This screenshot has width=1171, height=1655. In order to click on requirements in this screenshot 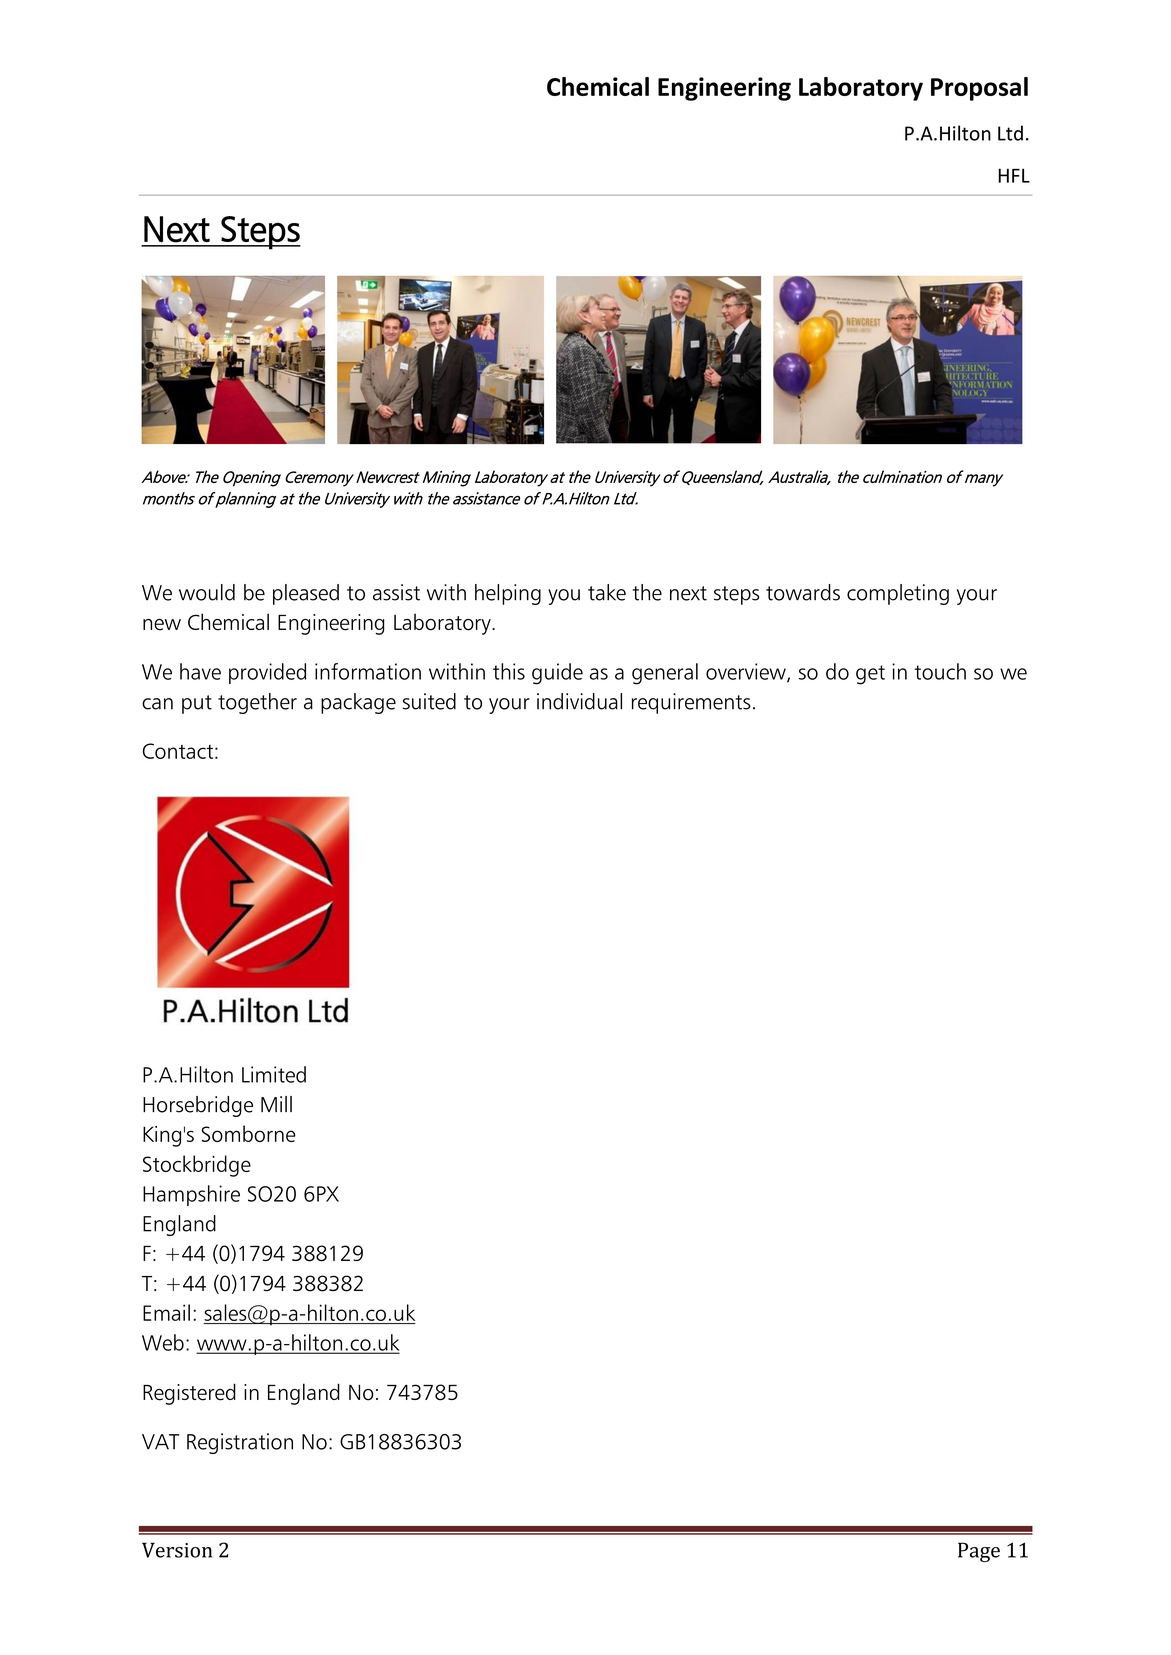, I will do `click(691, 703)`.
